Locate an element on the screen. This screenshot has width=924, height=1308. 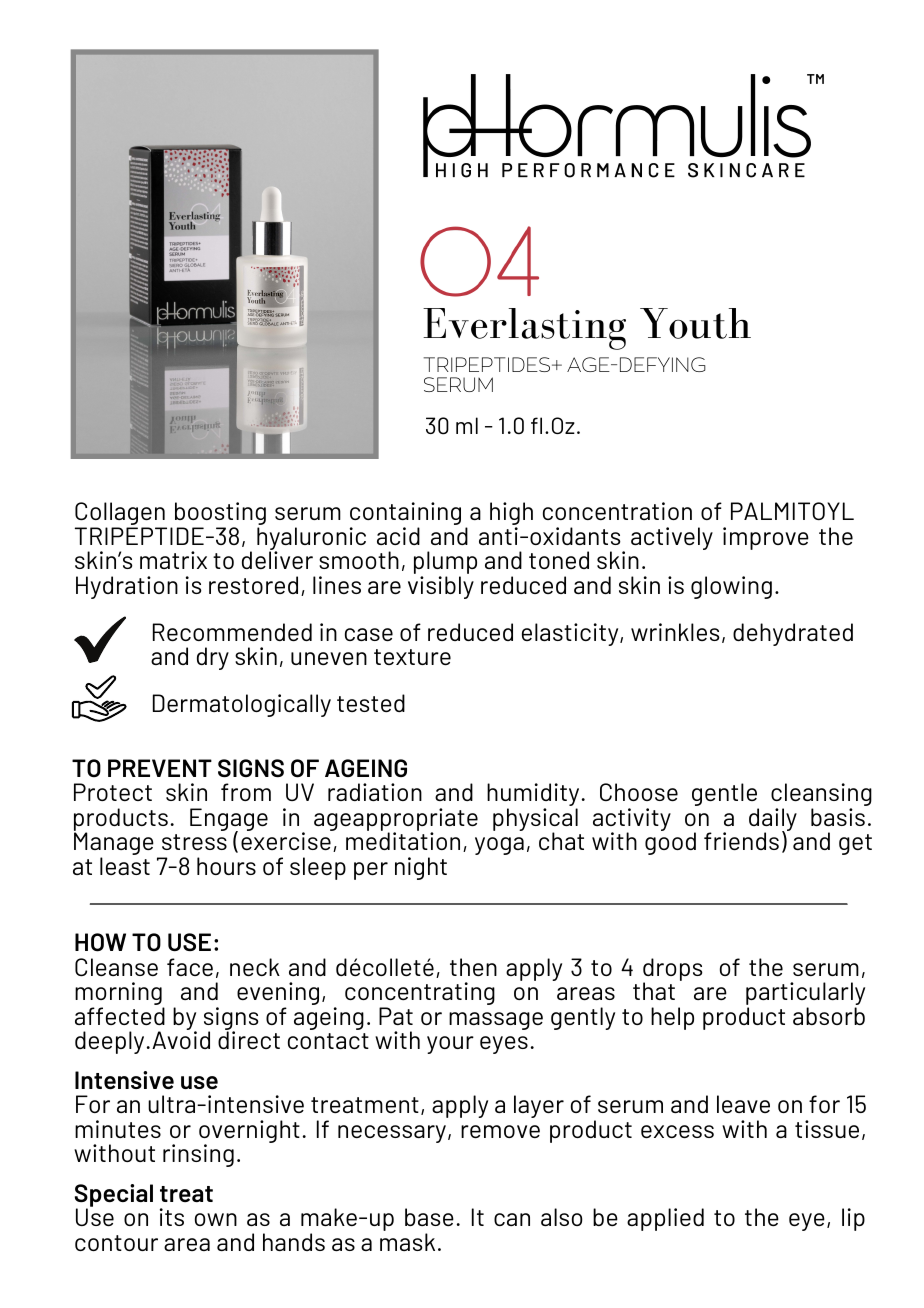
yoga is located at coordinates (499, 846).
